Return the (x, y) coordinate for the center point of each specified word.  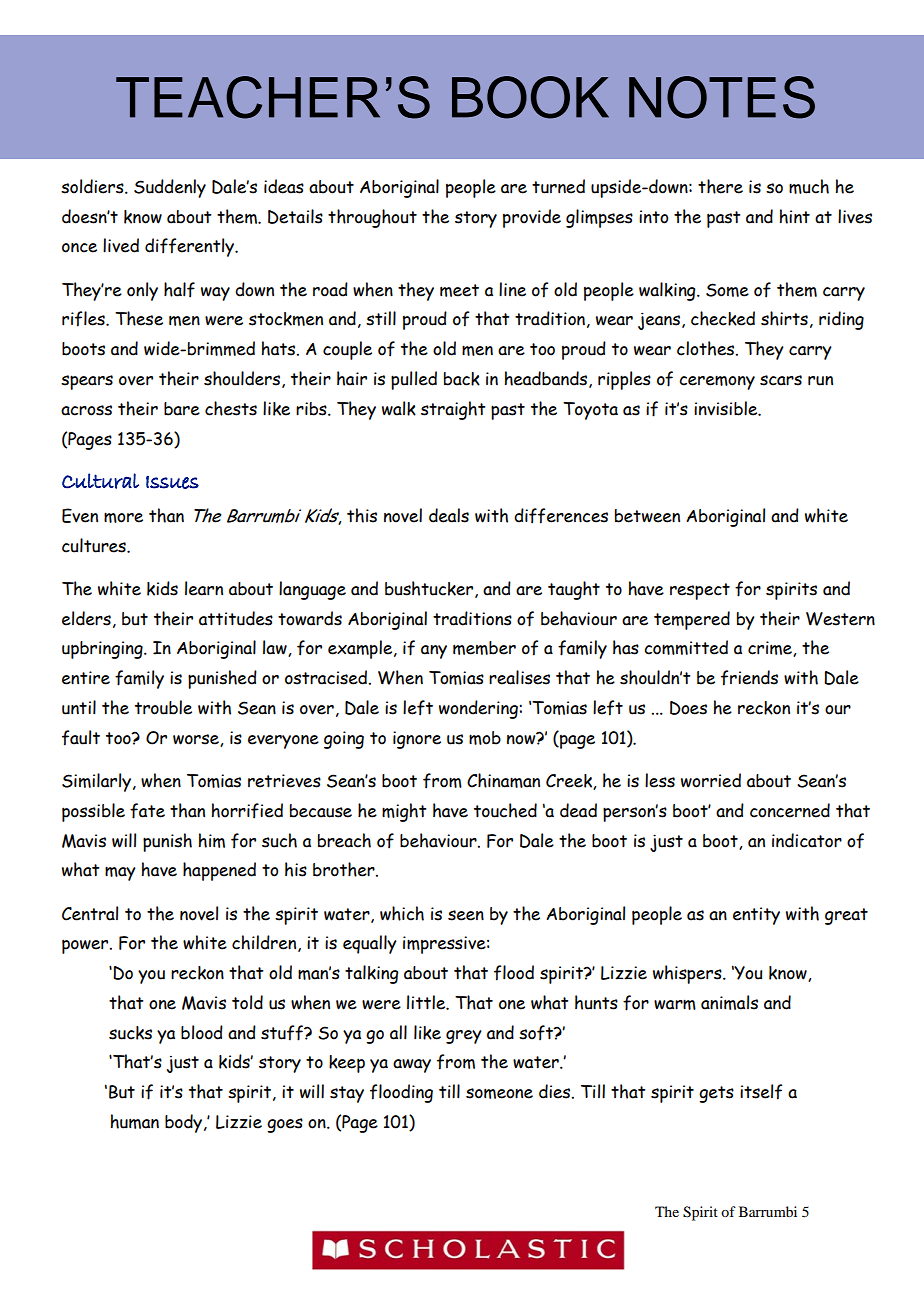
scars (781, 380)
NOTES (722, 97)
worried (711, 780)
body (185, 1123)
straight (453, 410)
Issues (172, 482)
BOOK (530, 97)
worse (197, 740)
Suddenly (170, 188)
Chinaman (503, 780)
